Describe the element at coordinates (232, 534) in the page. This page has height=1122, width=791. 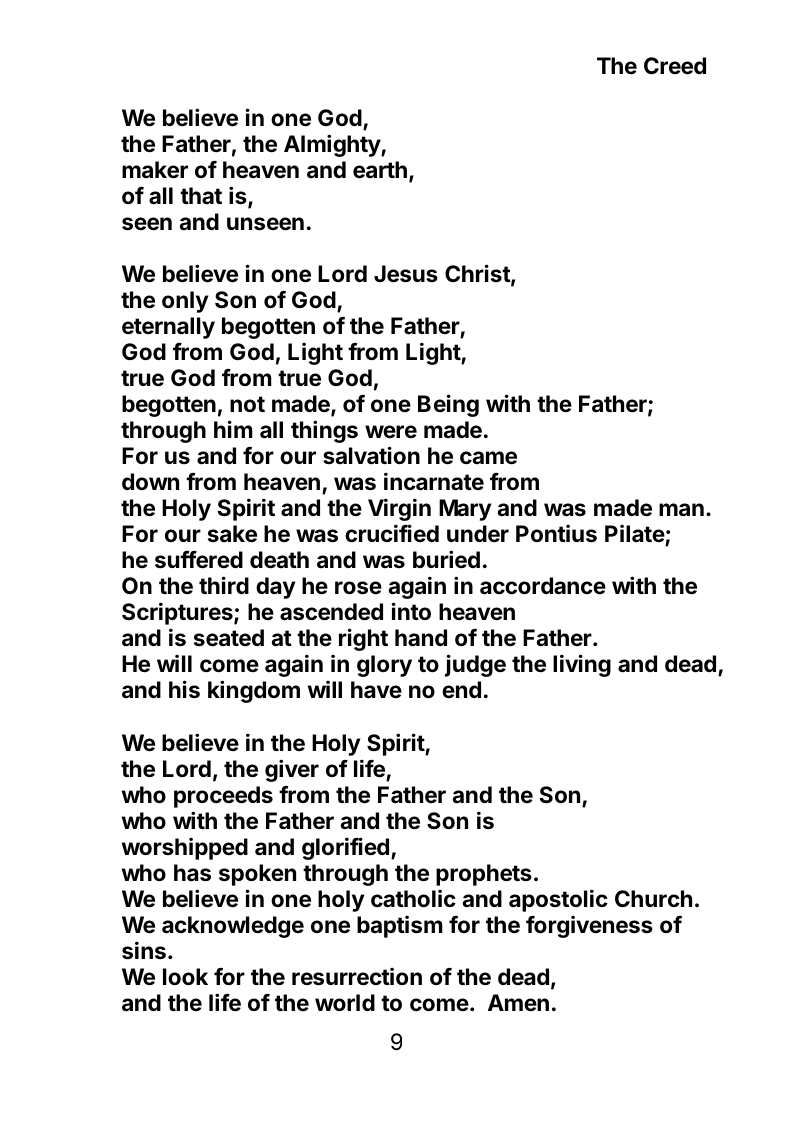
I see `sake` at that location.
